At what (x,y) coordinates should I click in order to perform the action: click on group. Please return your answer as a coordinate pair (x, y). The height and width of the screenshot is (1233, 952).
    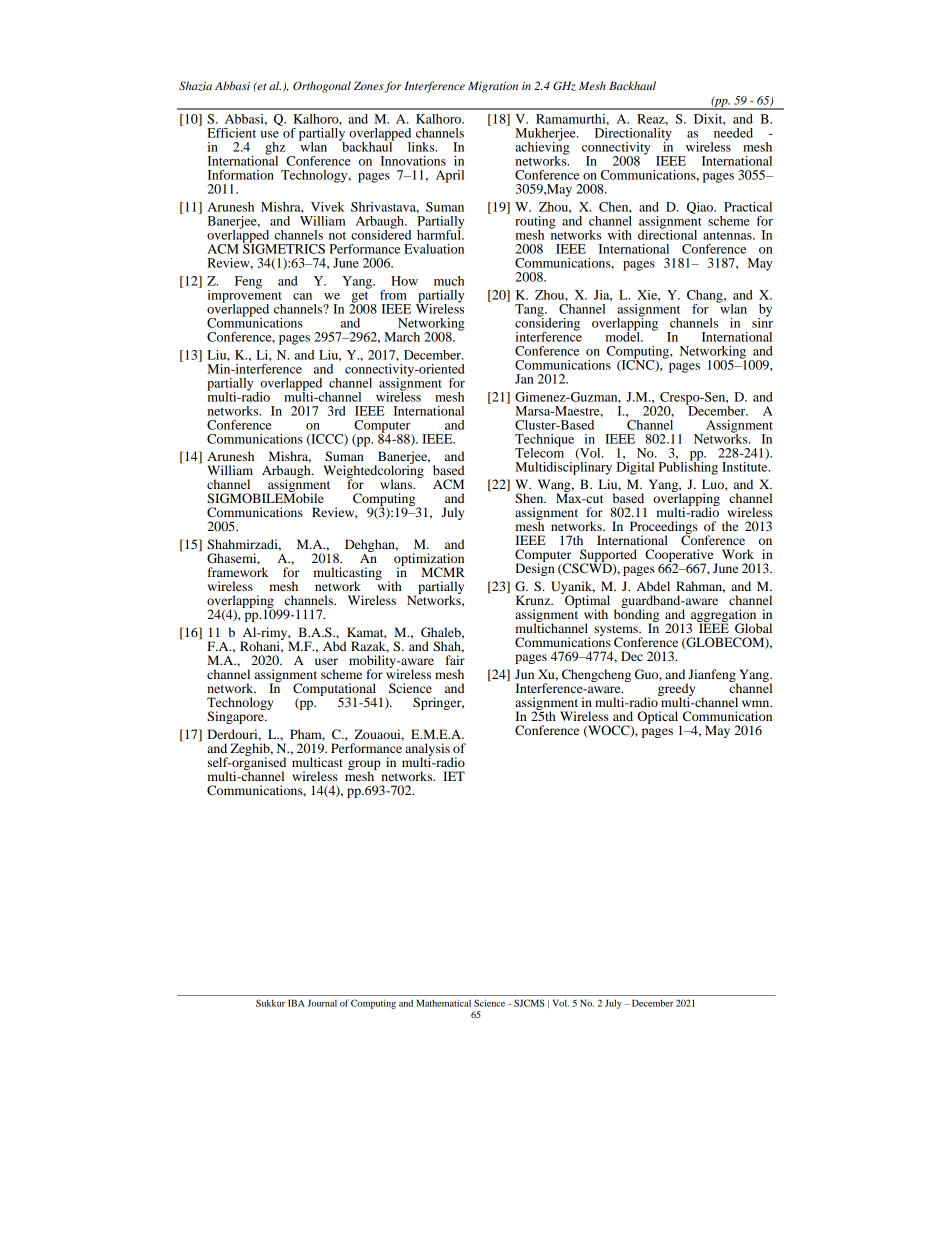
    Looking at the image, I should click on (364, 766).
